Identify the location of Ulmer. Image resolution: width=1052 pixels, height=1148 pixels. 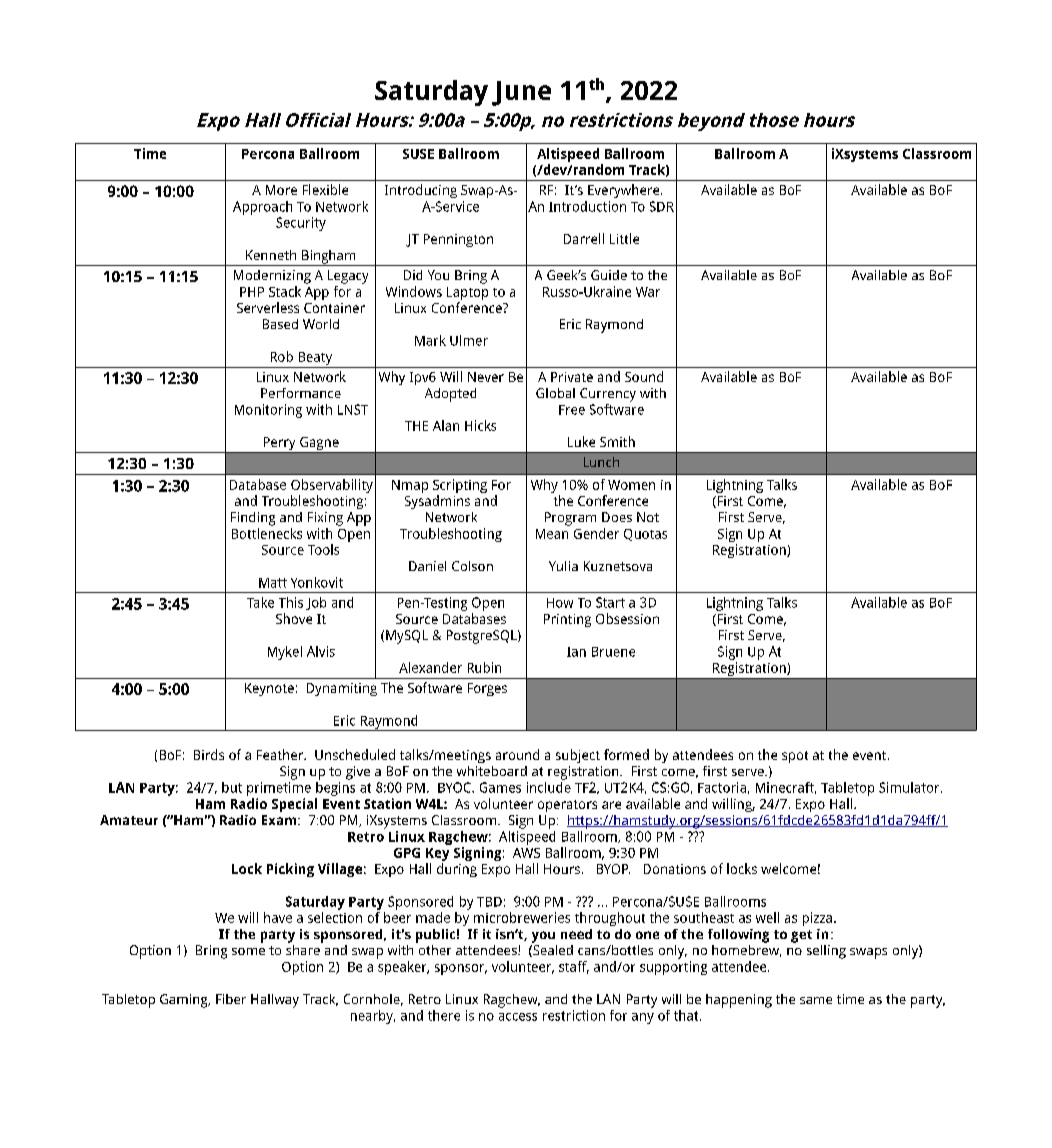
(469, 340).
